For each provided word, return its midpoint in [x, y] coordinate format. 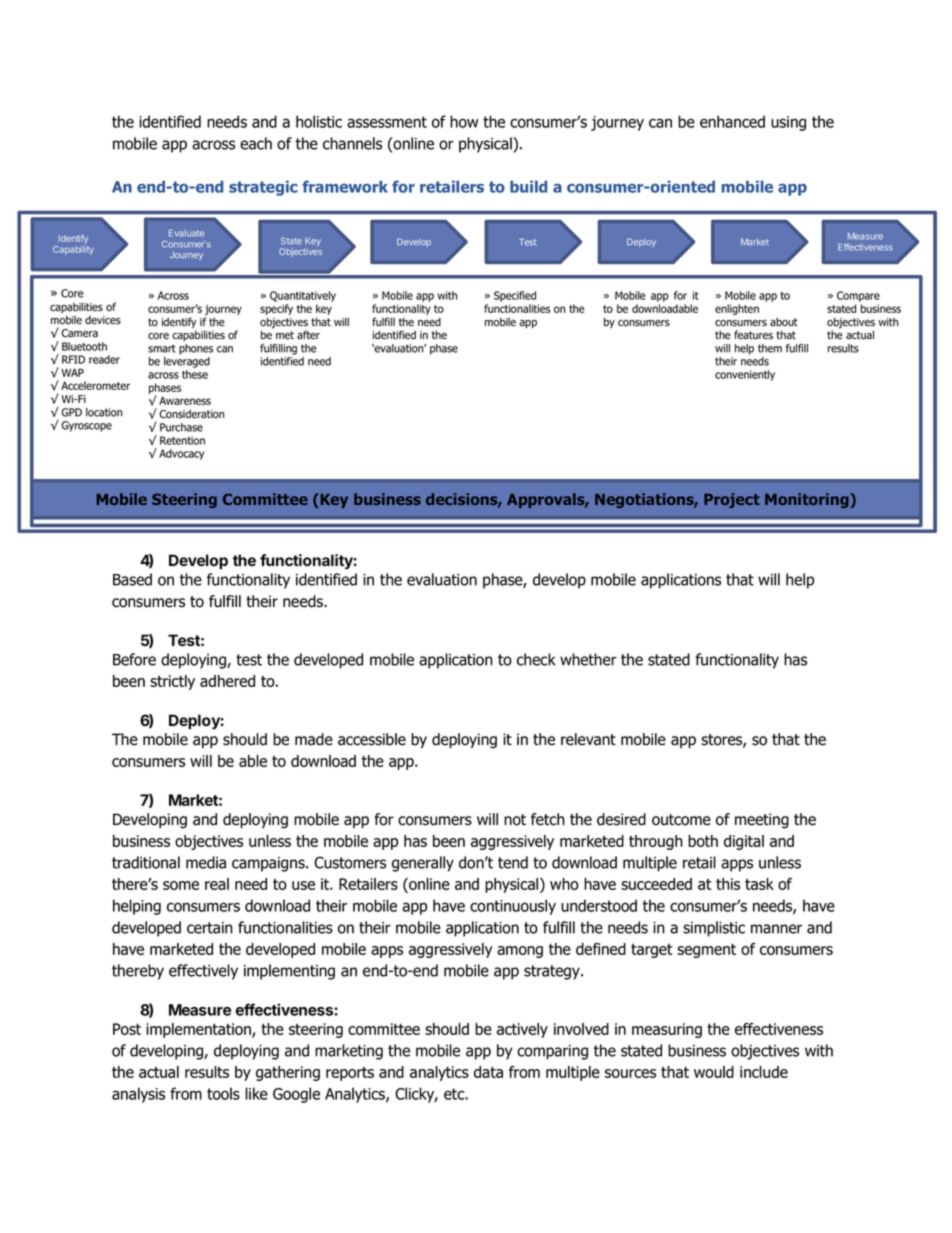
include [764, 1072]
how [464, 121]
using [788, 123]
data [488, 1072]
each [256, 143]
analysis [138, 1095]
